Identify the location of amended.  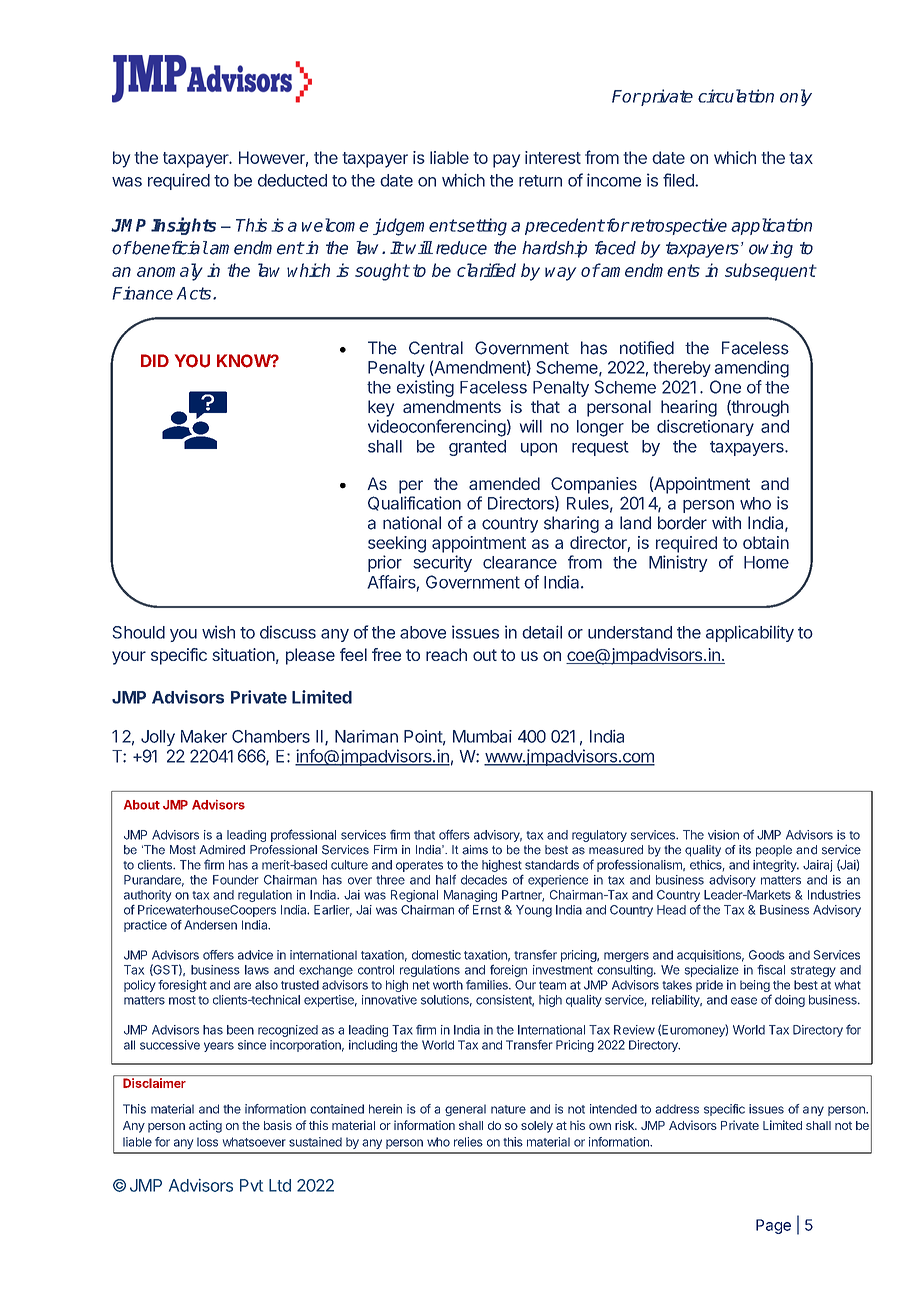
(504, 483).
